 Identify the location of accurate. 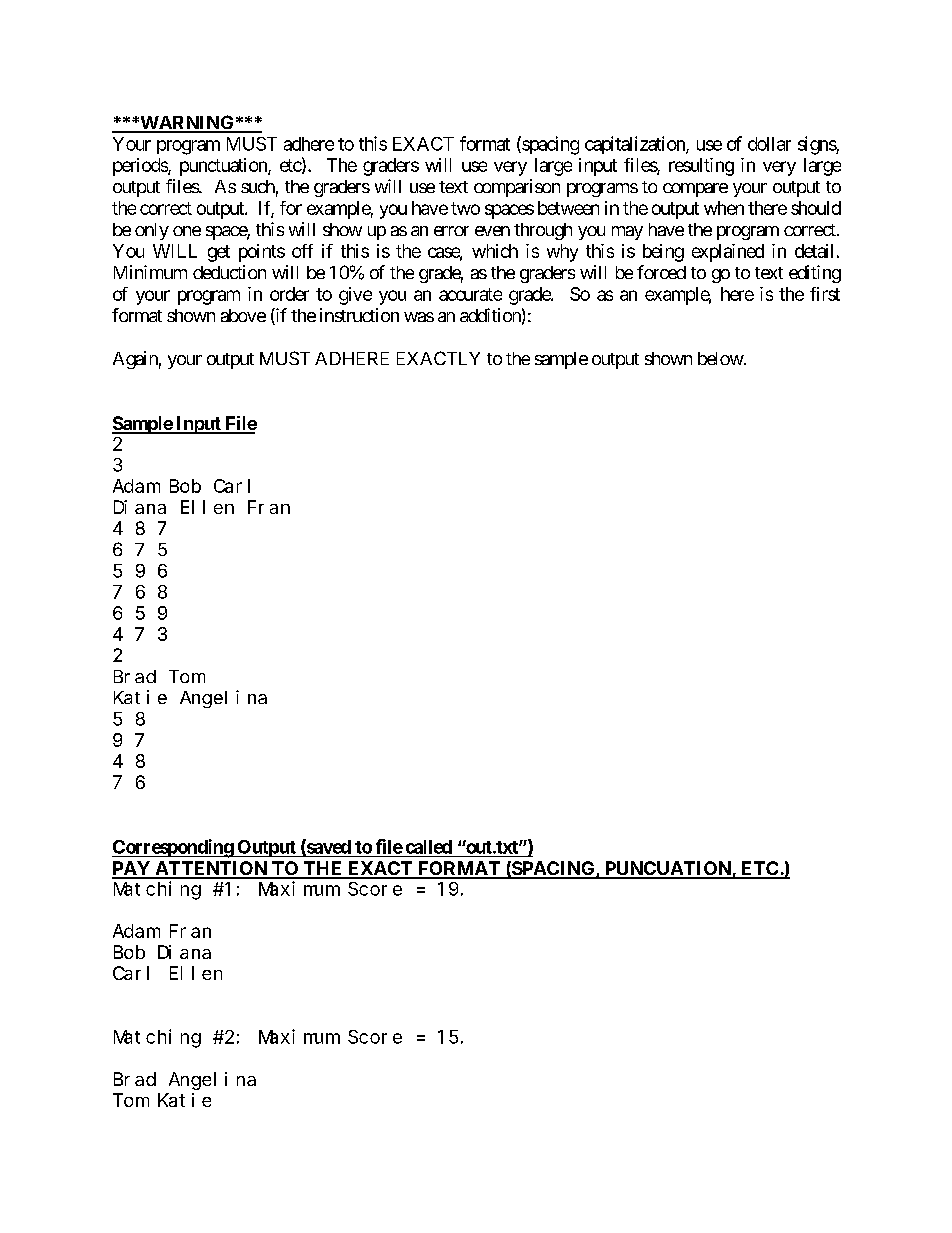
(470, 294).
